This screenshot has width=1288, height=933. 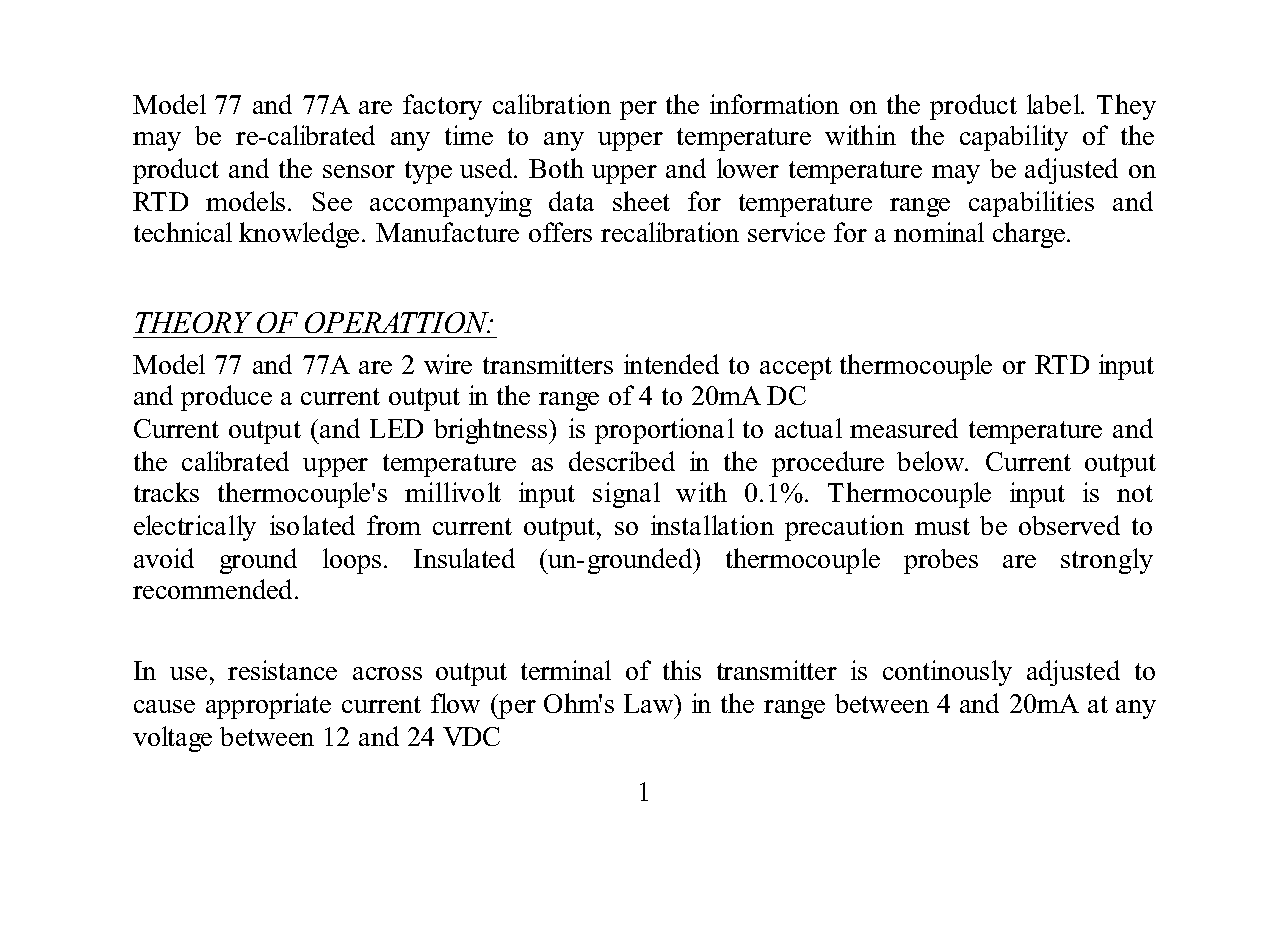 What do you see at coordinates (1014, 138) in the screenshot?
I see `capability` at bounding box center [1014, 138].
